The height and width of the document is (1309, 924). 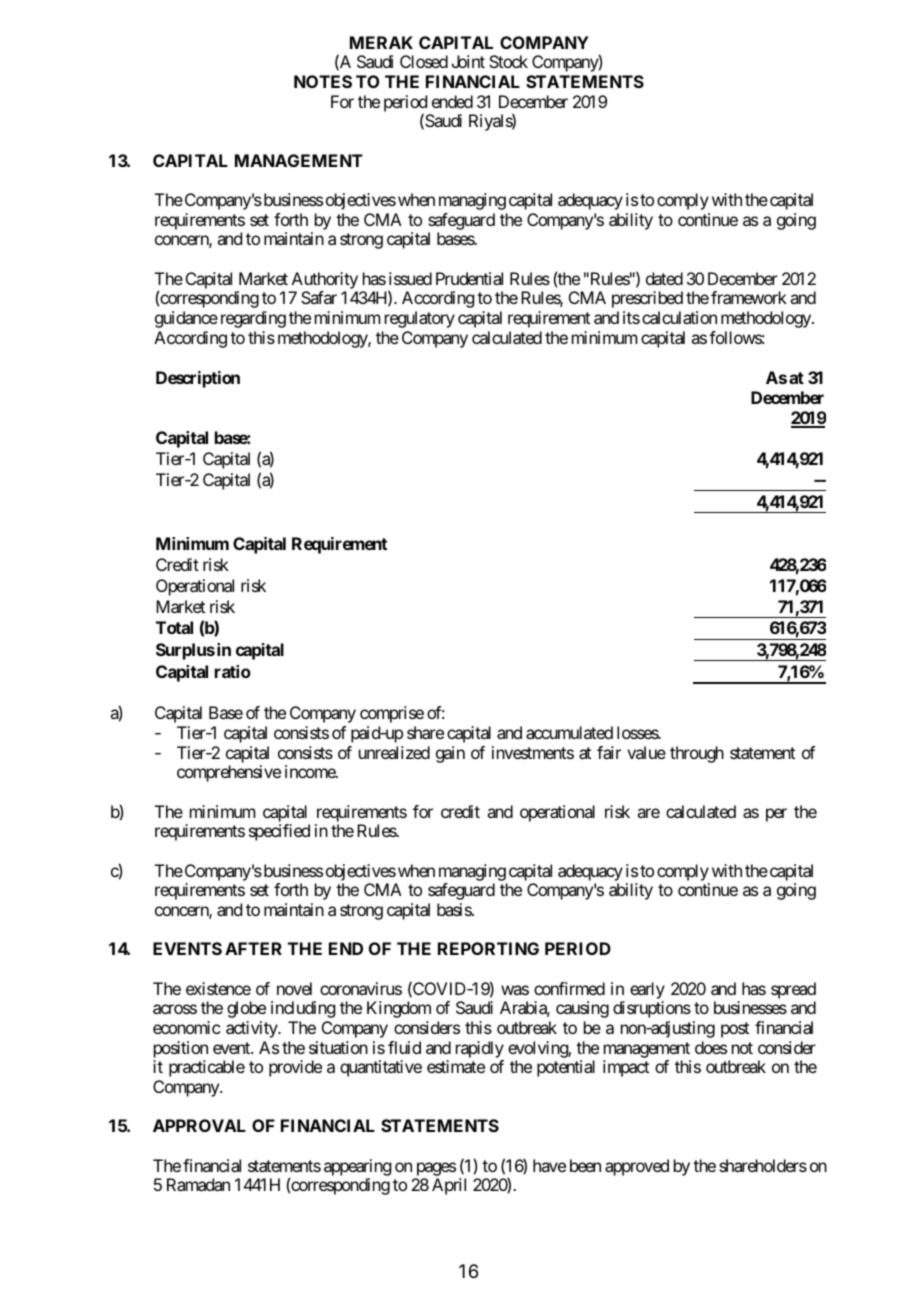 I want to click on AFTER, so click(x=253, y=948).
